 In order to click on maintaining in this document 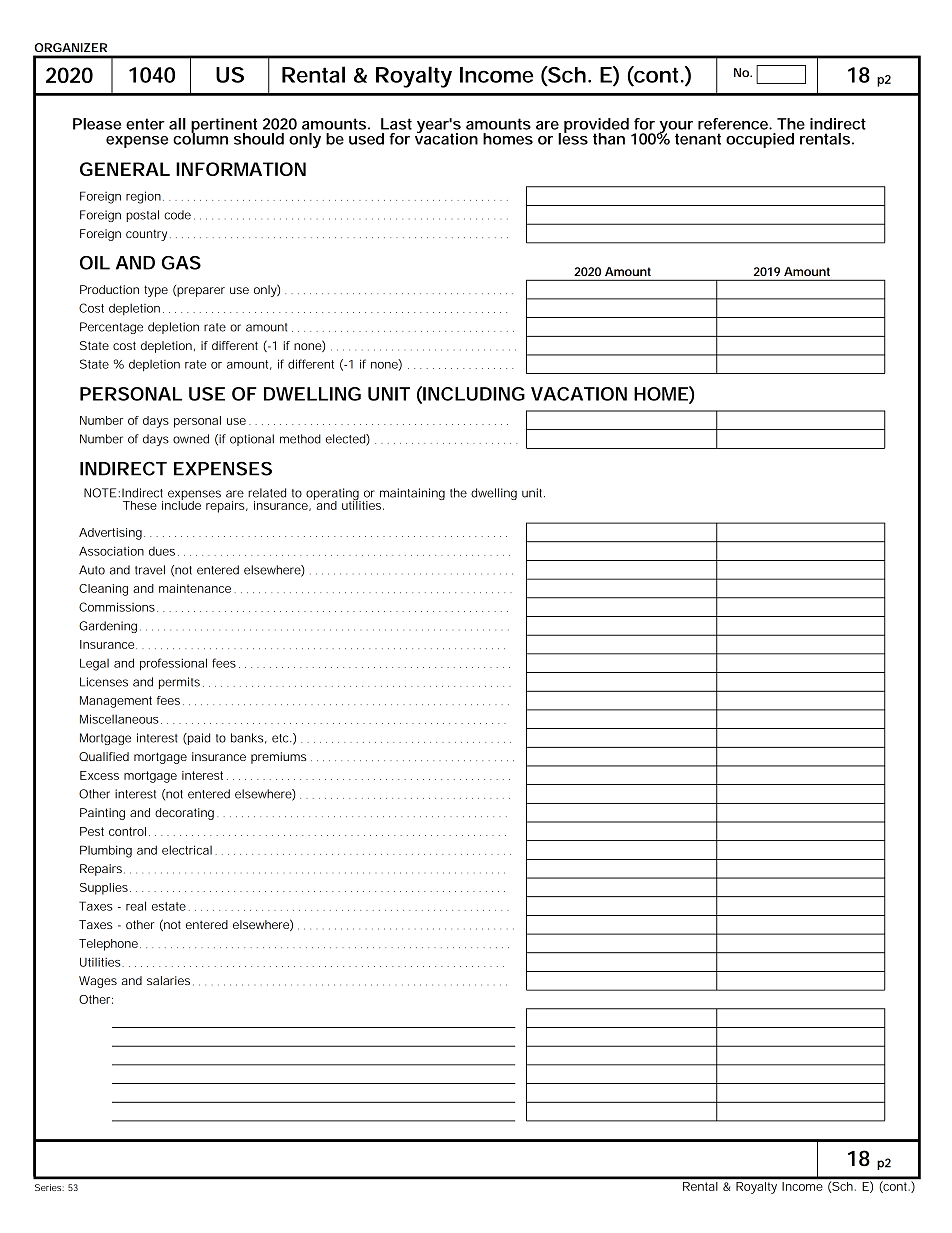, I will do `click(412, 494)`.
